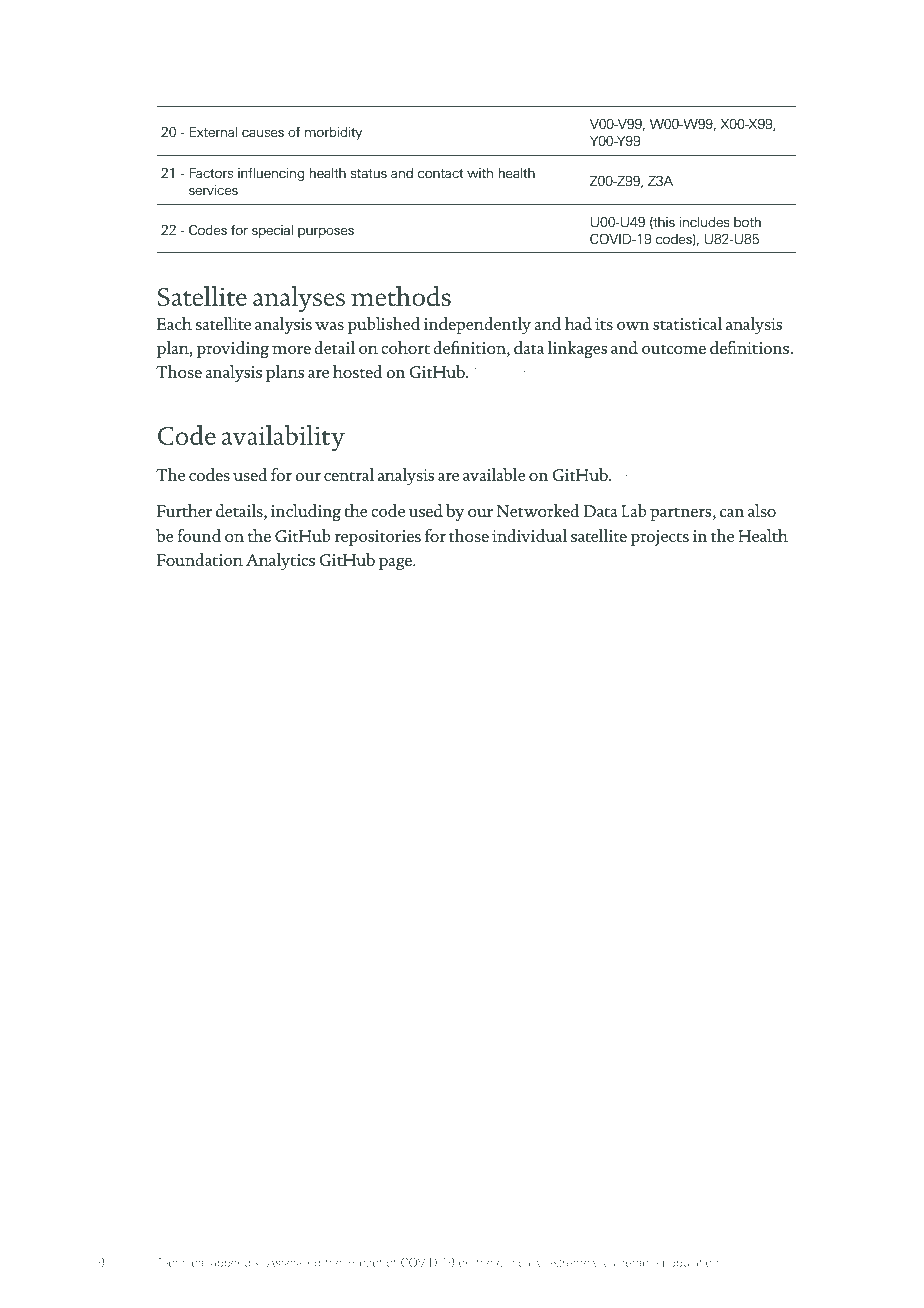 The width and height of the document is (924, 1308). I want to click on clinically, so click(519, 1263).
